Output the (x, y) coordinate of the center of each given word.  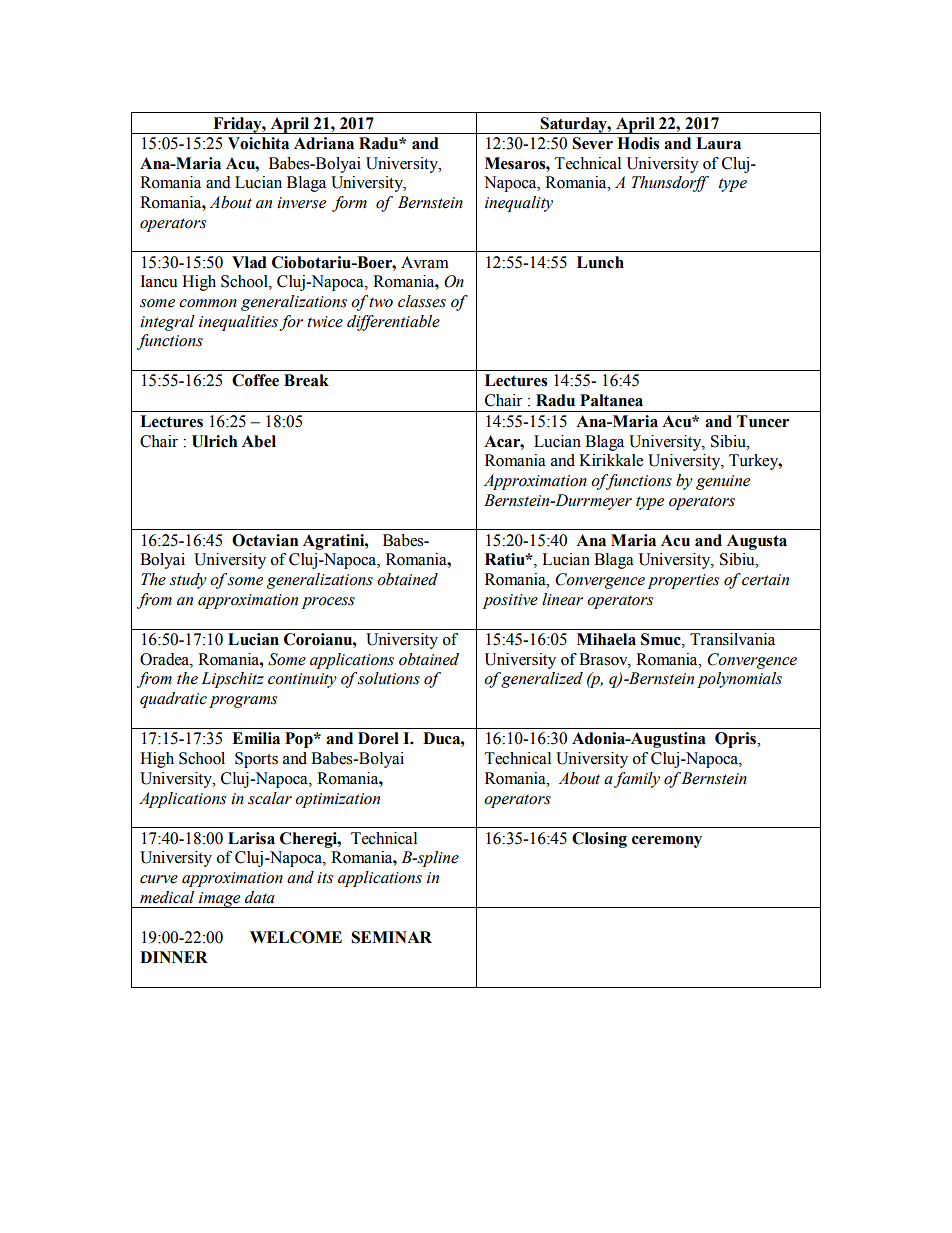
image (220, 900)
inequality (519, 204)
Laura (718, 143)
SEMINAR (391, 937)
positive (510, 601)
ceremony (667, 842)
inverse (301, 203)
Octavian (265, 540)
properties (683, 581)
